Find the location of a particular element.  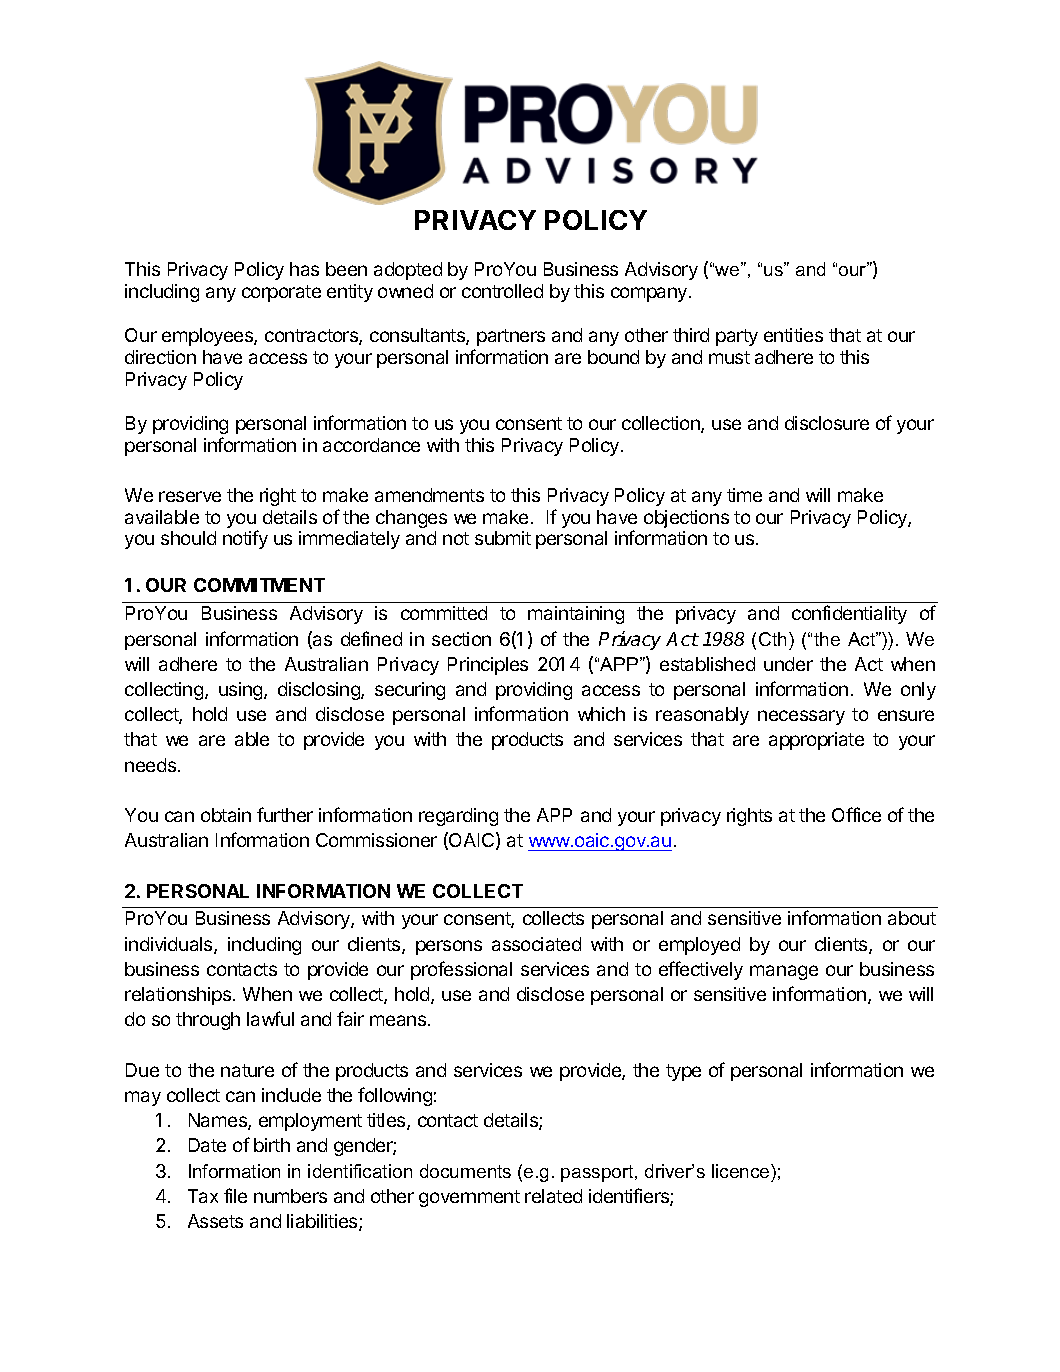

confidentiality is located at coordinates (849, 614).
